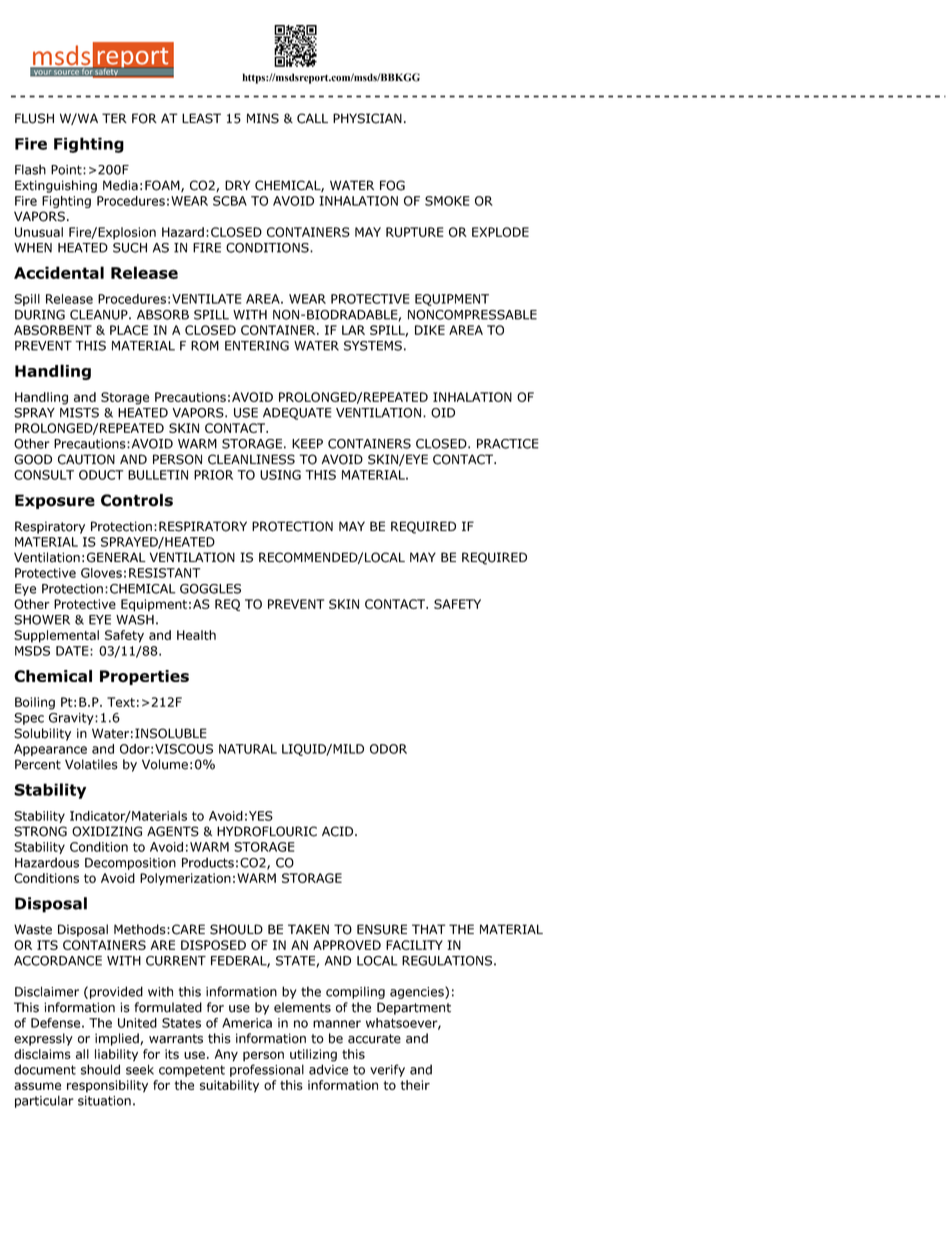 This document has height=1233, width=952. What do you see at coordinates (56, 636) in the document?
I see `Supplemental` at bounding box center [56, 636].
